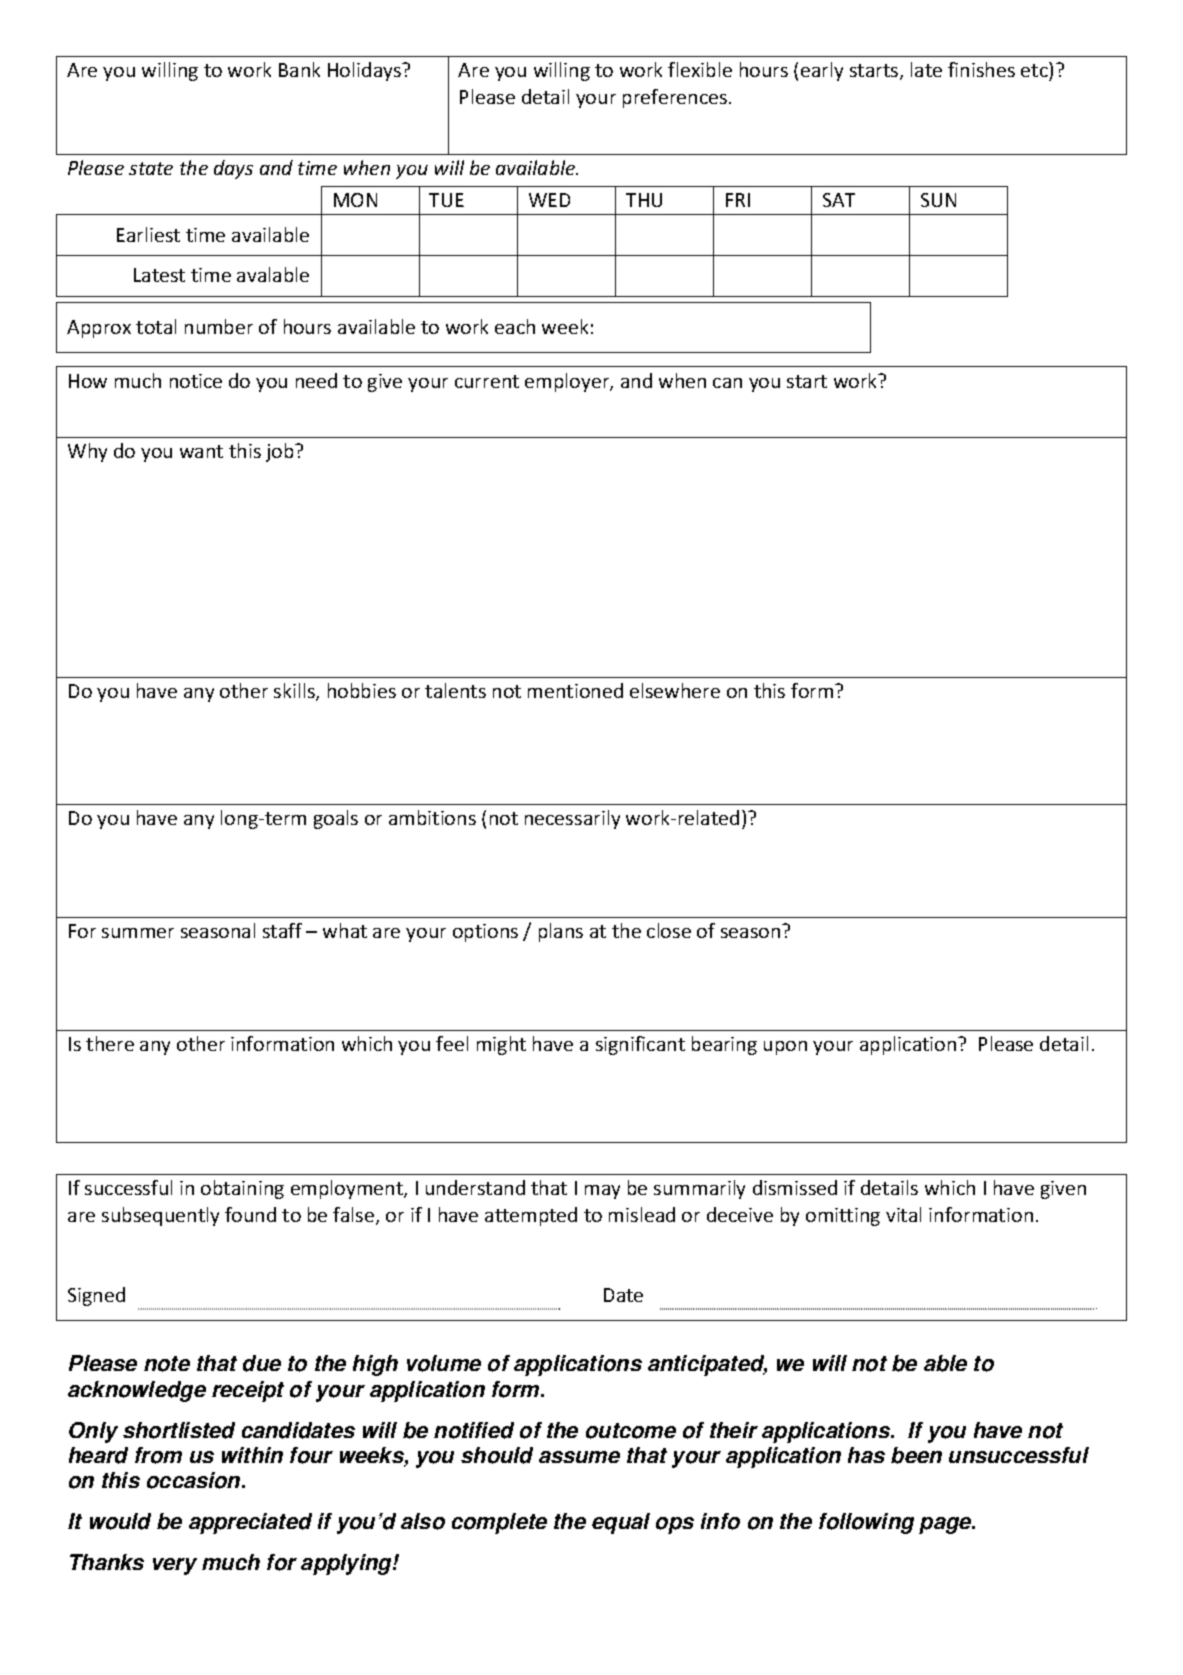  I want to click on finishes, so click(981, 69).
